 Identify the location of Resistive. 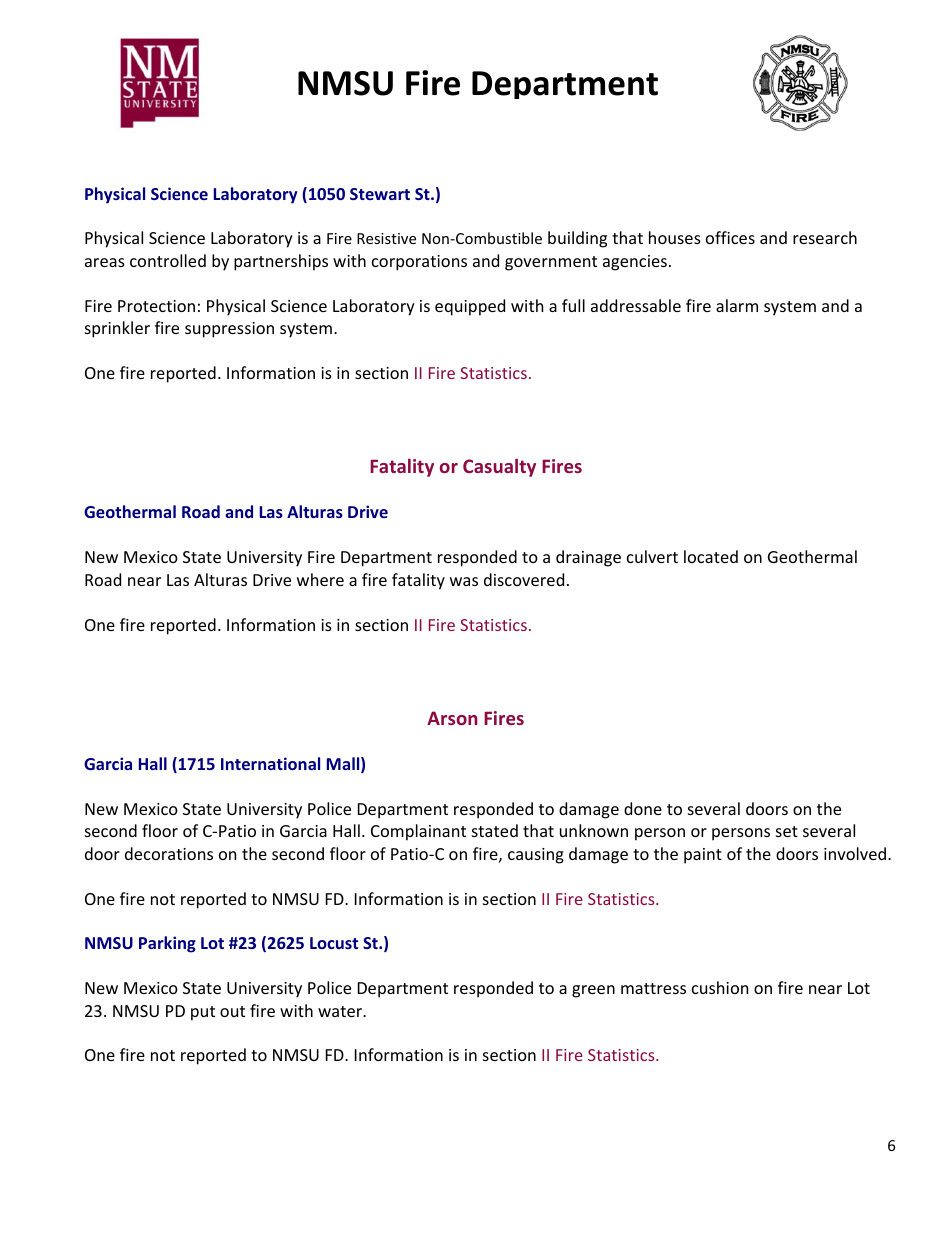
(386, 238).
